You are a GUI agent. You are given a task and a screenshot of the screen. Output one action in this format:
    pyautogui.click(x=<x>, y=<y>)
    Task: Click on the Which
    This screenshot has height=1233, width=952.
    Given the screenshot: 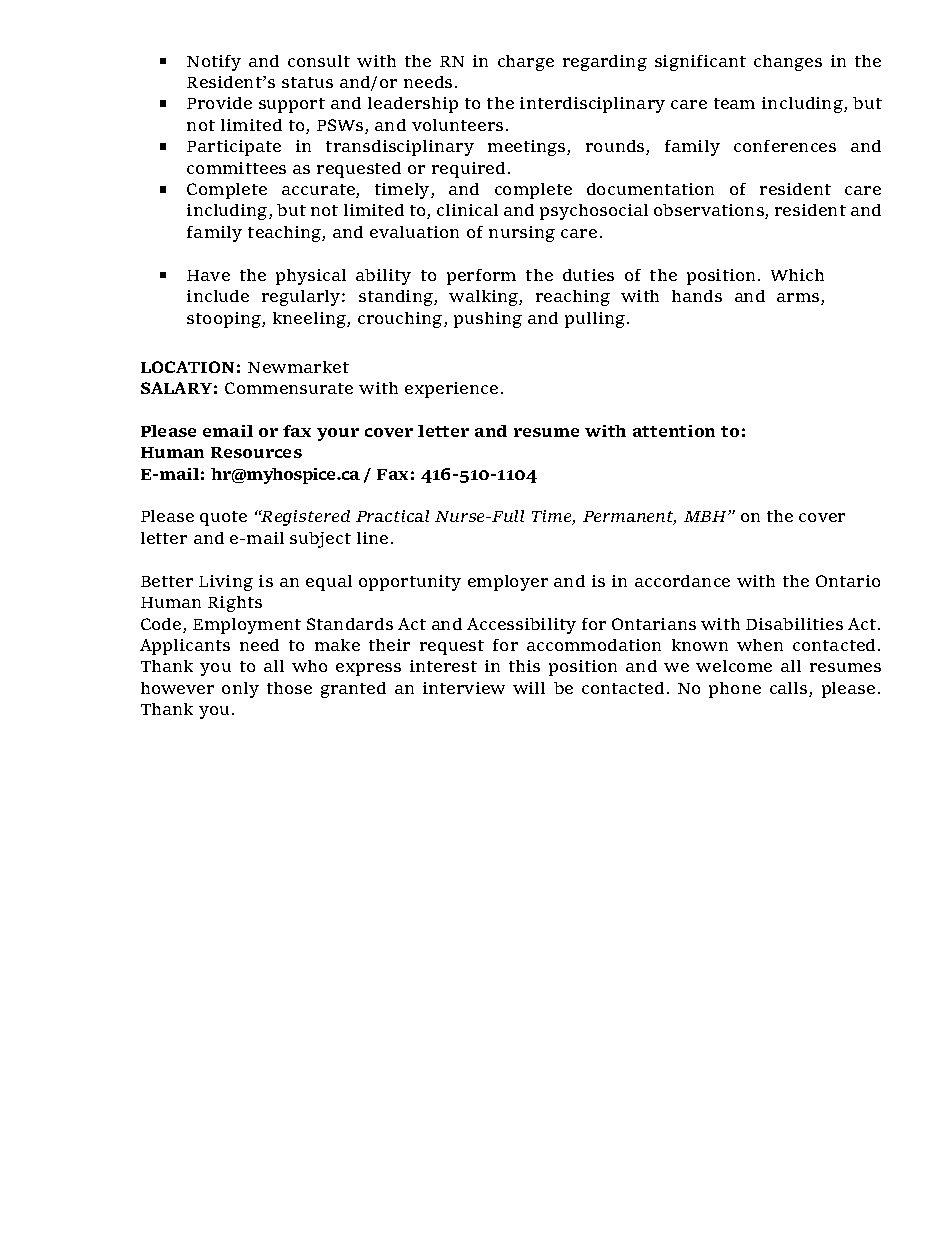 What is the action you would take?
    pyautogui.click(x=797, y=275)
